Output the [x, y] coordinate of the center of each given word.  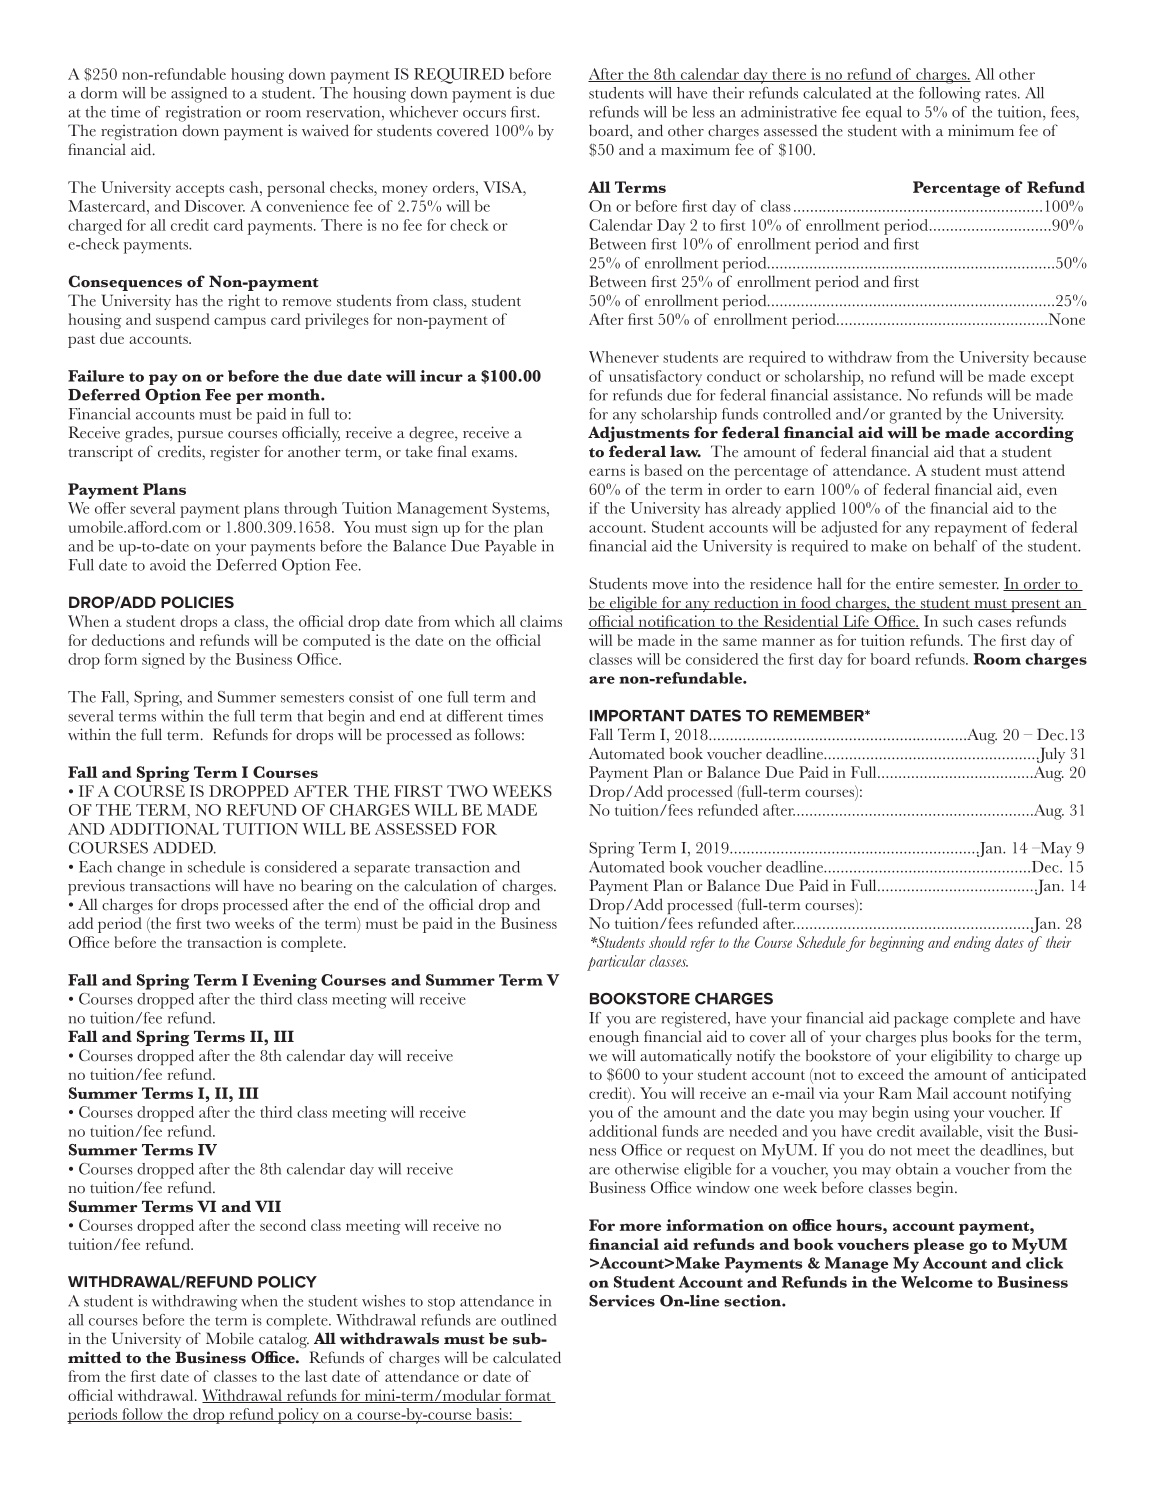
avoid [168, 565]
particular [616, 963]
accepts [200, 190]
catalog [284, 1340]
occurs [484, 114]
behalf [955, 546]
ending [972, 944]
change [141, 869]
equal [884, 114]
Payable [510, 548]
